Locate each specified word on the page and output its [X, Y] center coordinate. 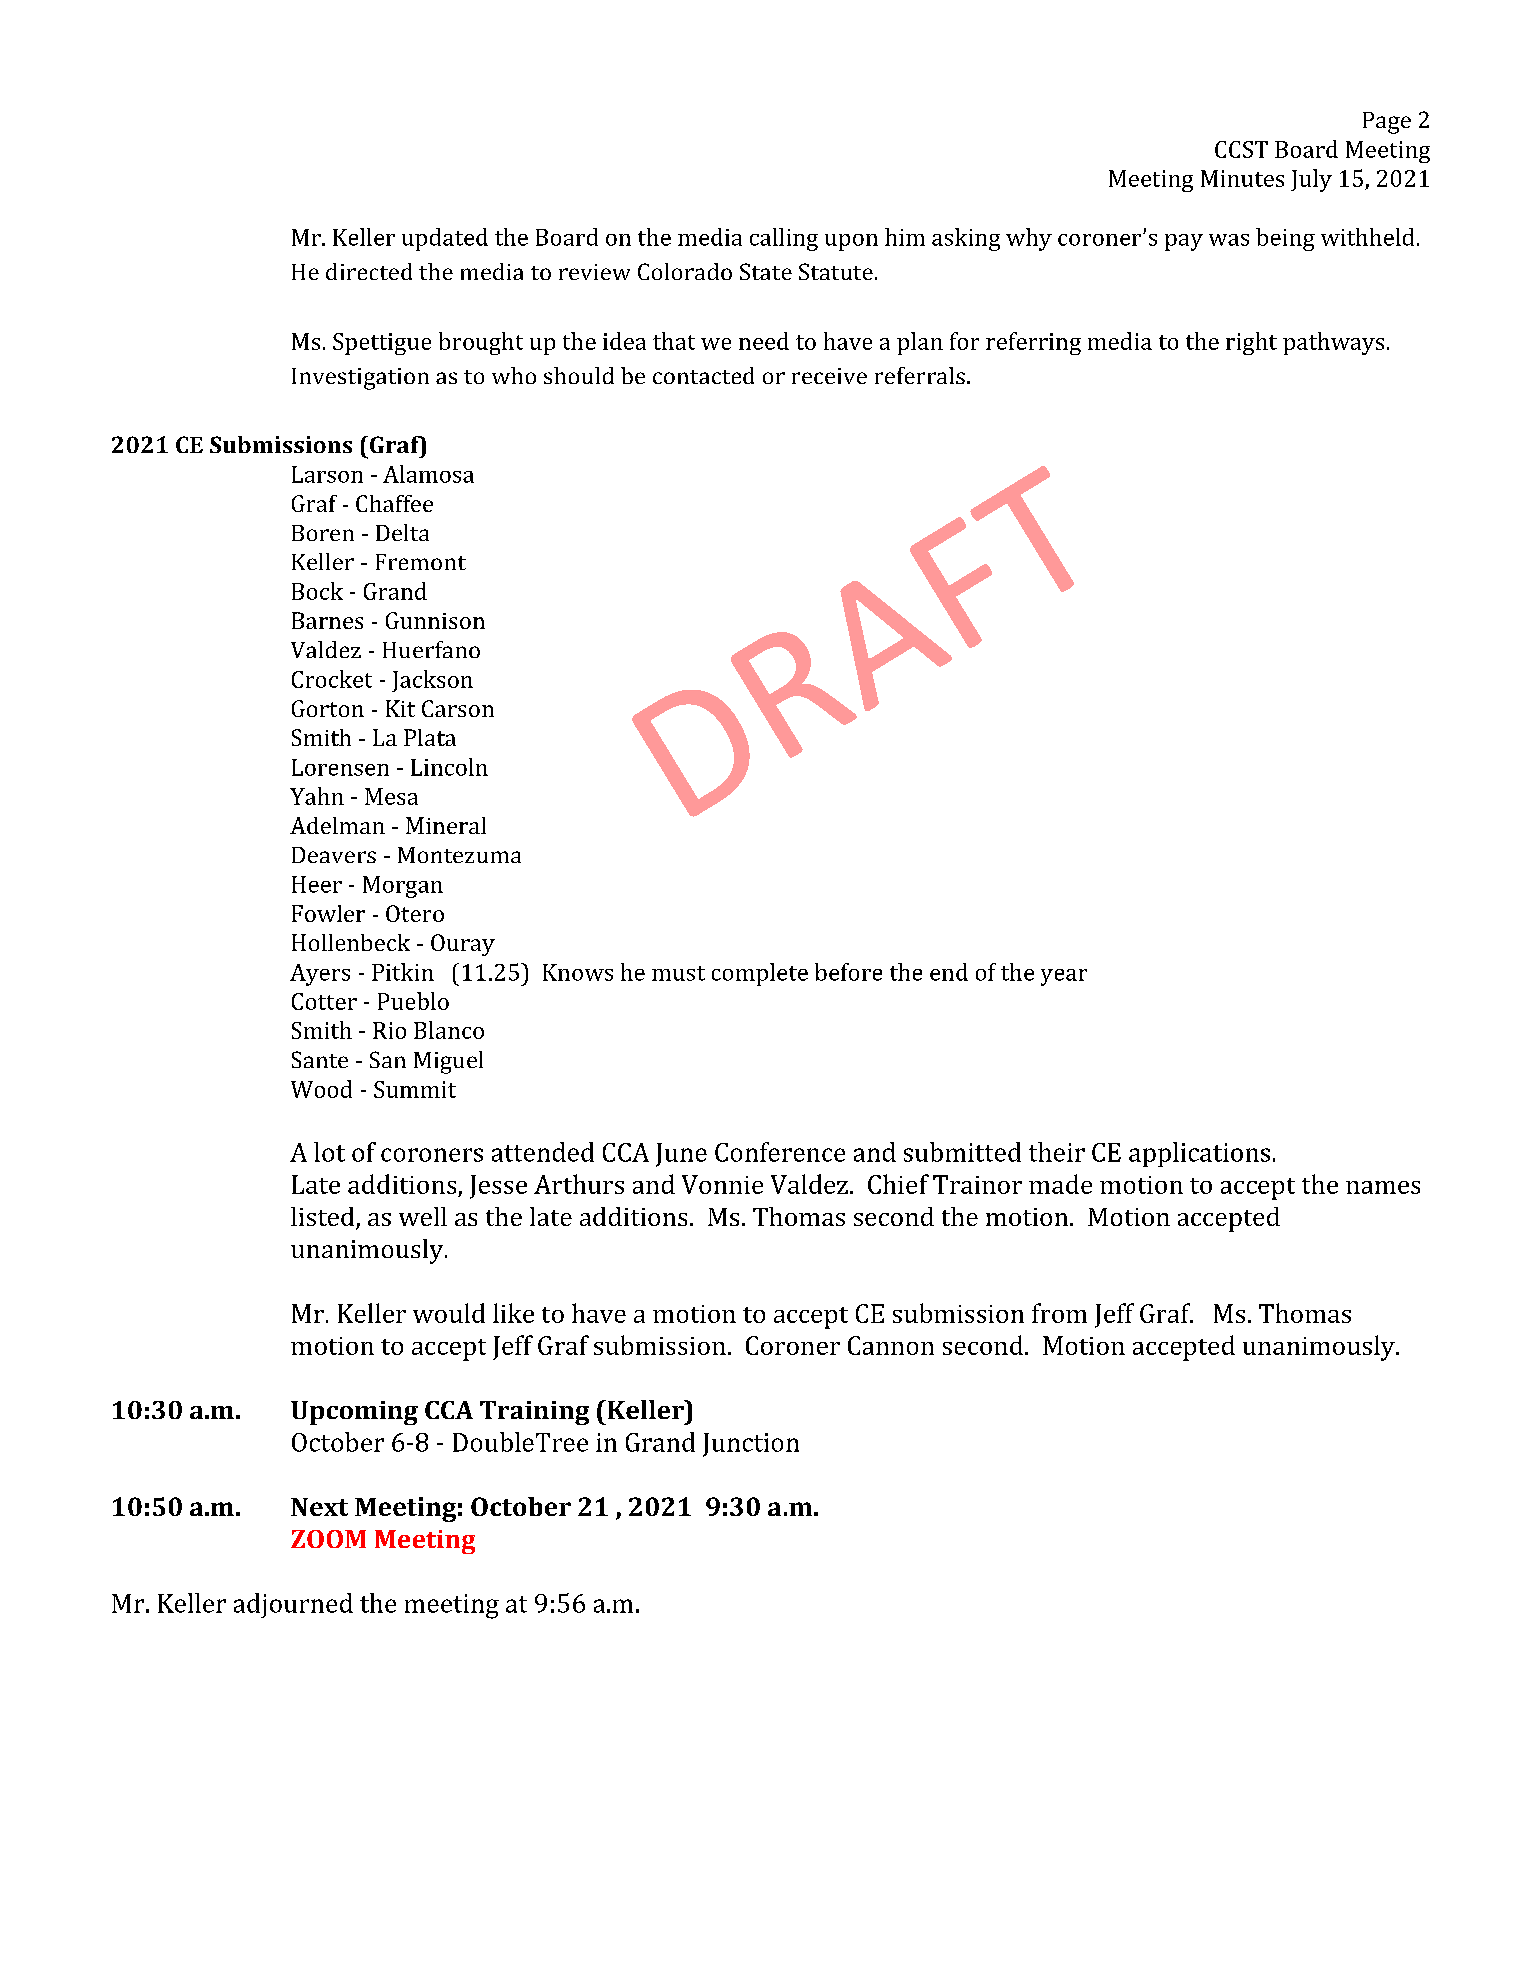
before [848, 972]
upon [851, 242]
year [1064, 977]
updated [445, 239]
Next [319, 1507]
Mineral [446, 825]
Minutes [1242, 178]
